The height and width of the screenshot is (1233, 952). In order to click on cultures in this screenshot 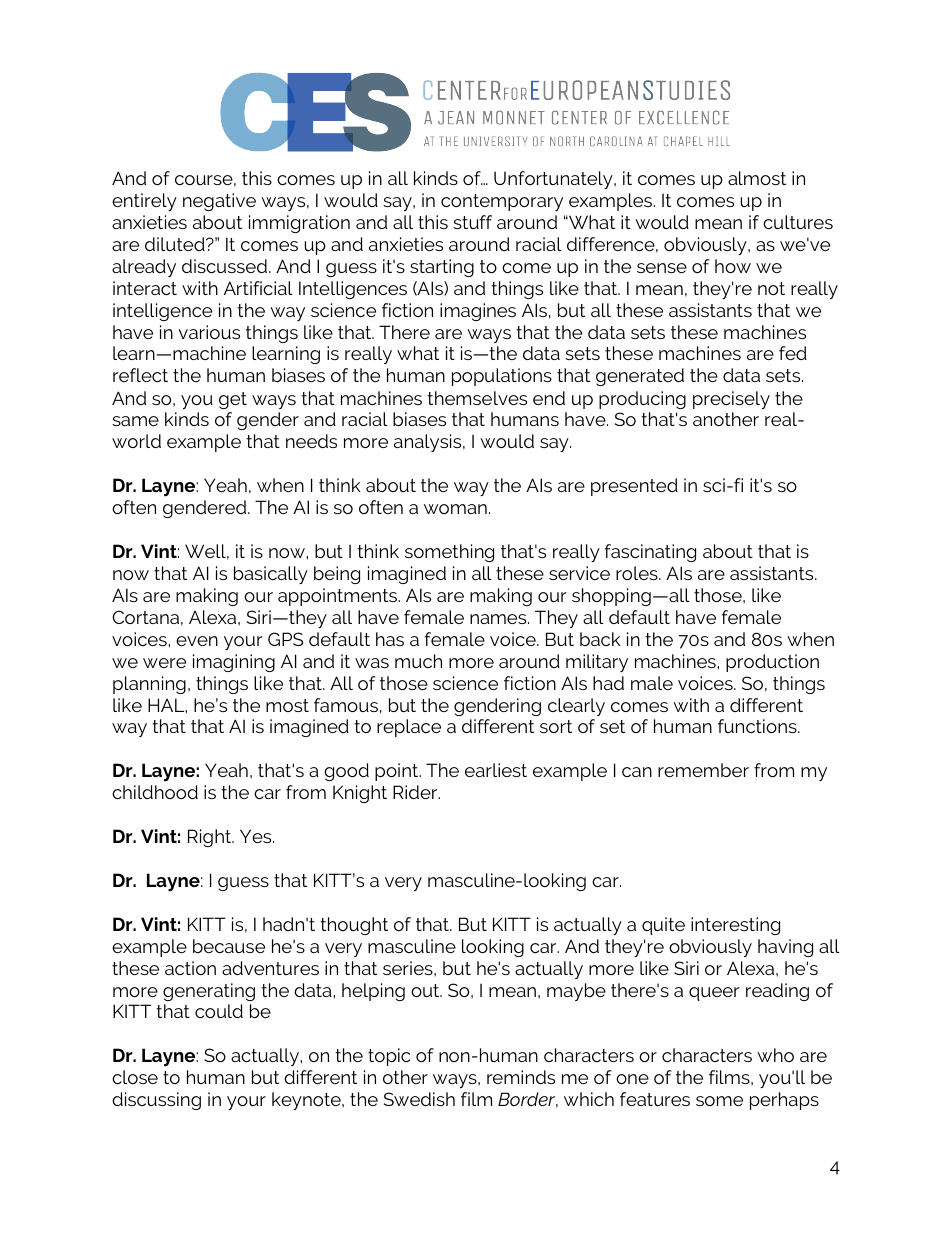, I will do `click(798, 222)`.
